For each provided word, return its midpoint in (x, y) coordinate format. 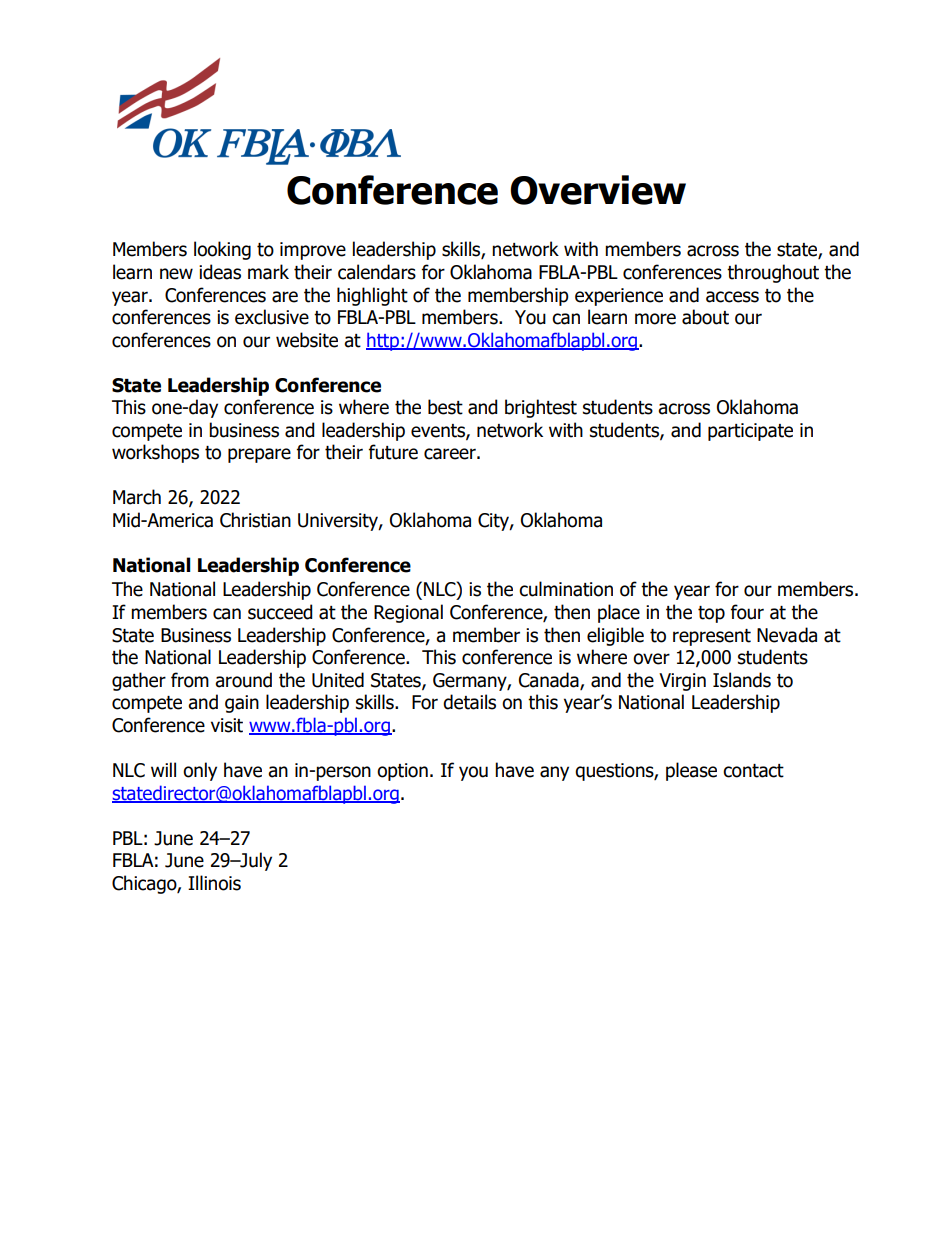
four (747, 612)
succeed (280, 612)
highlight (372, 296)
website (307, 340)
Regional (408, 613)
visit (227, 725)
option (402, 772)
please (691, 771)
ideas (220, 272)
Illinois (214, 883)
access (732, 297)
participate (750, 432)
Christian (255, 520)
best (445, 407)
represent (712, 637)
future (393, 452)
